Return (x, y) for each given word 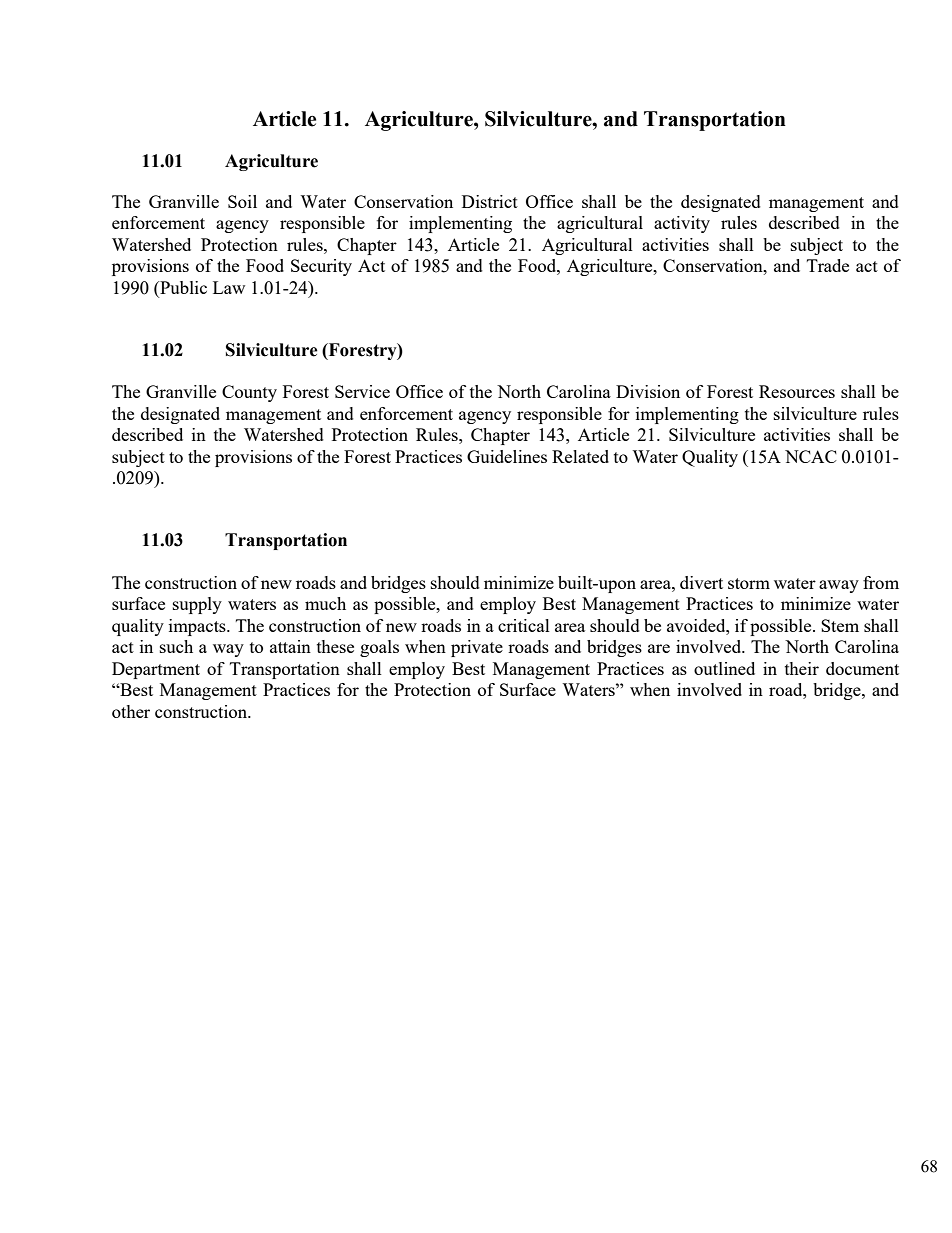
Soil (242, 201)
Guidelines (507, 456)
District (490, 201)
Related (580, 456)
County (249, 393)
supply (197, 605)
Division (648, 391)
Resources (797, 391)
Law (229, 287)
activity (682, 224)
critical (524, 625)
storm (749, 583)
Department (156, 670)
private (477, 648)
